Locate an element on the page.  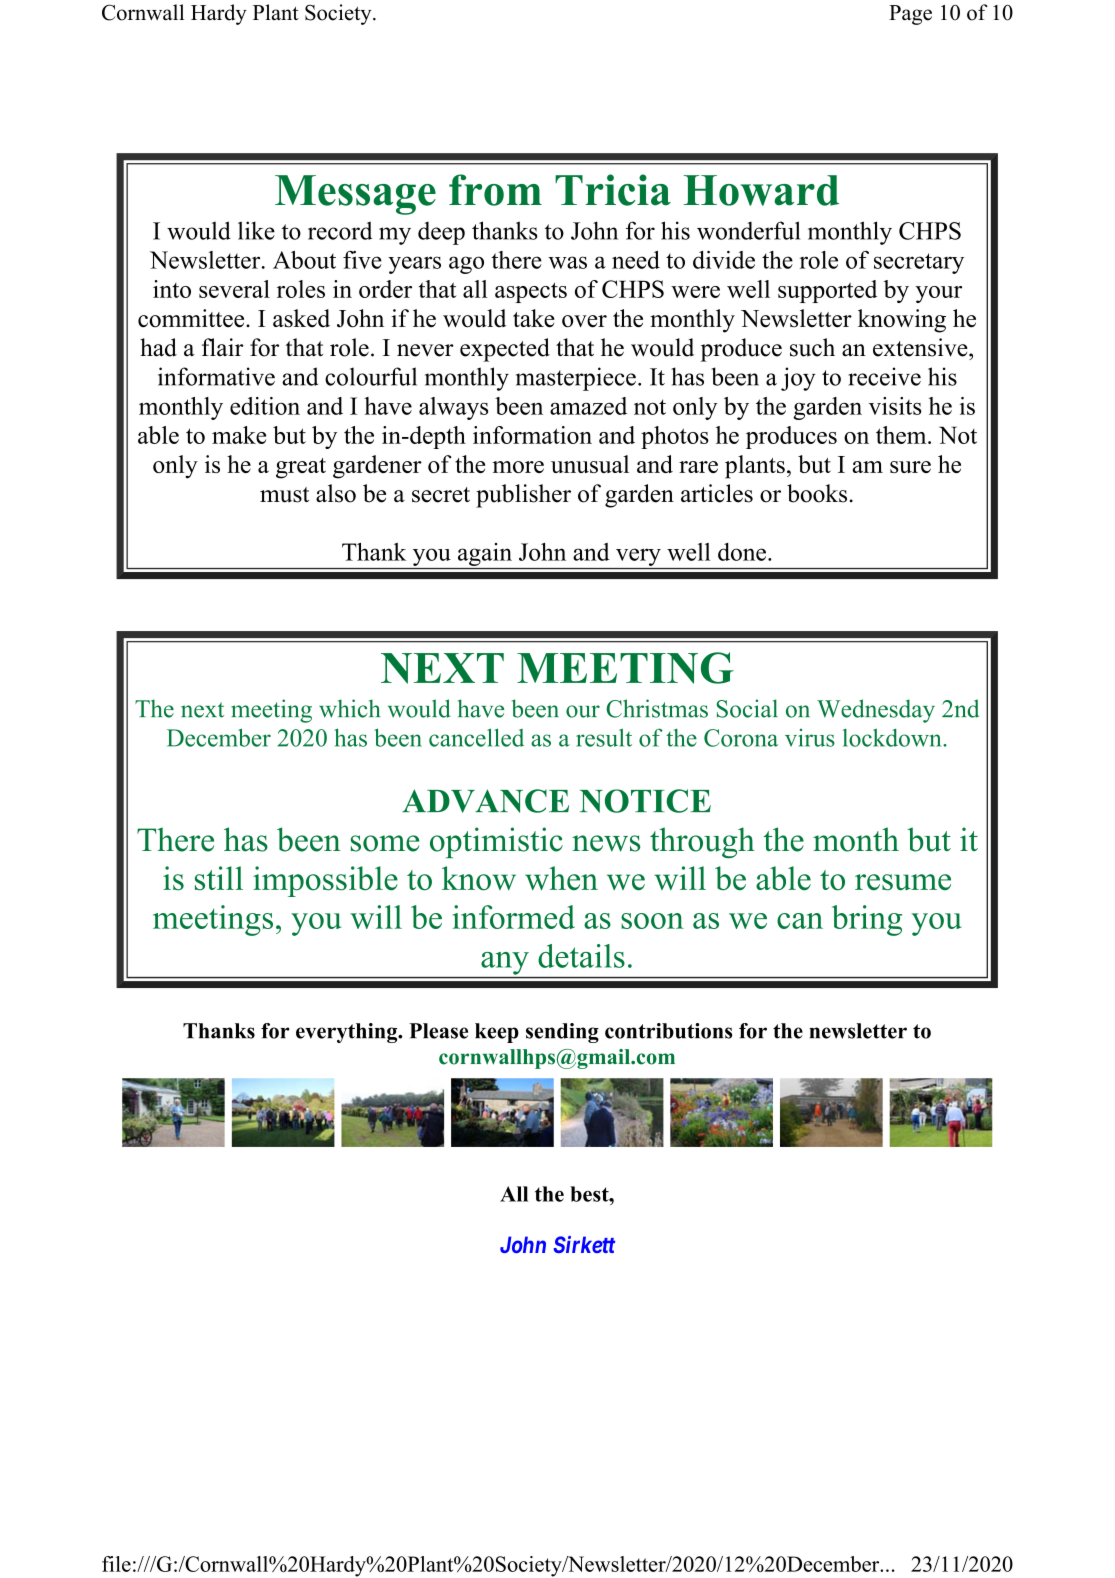
masterpiece is located at coordinates (576, 379).
